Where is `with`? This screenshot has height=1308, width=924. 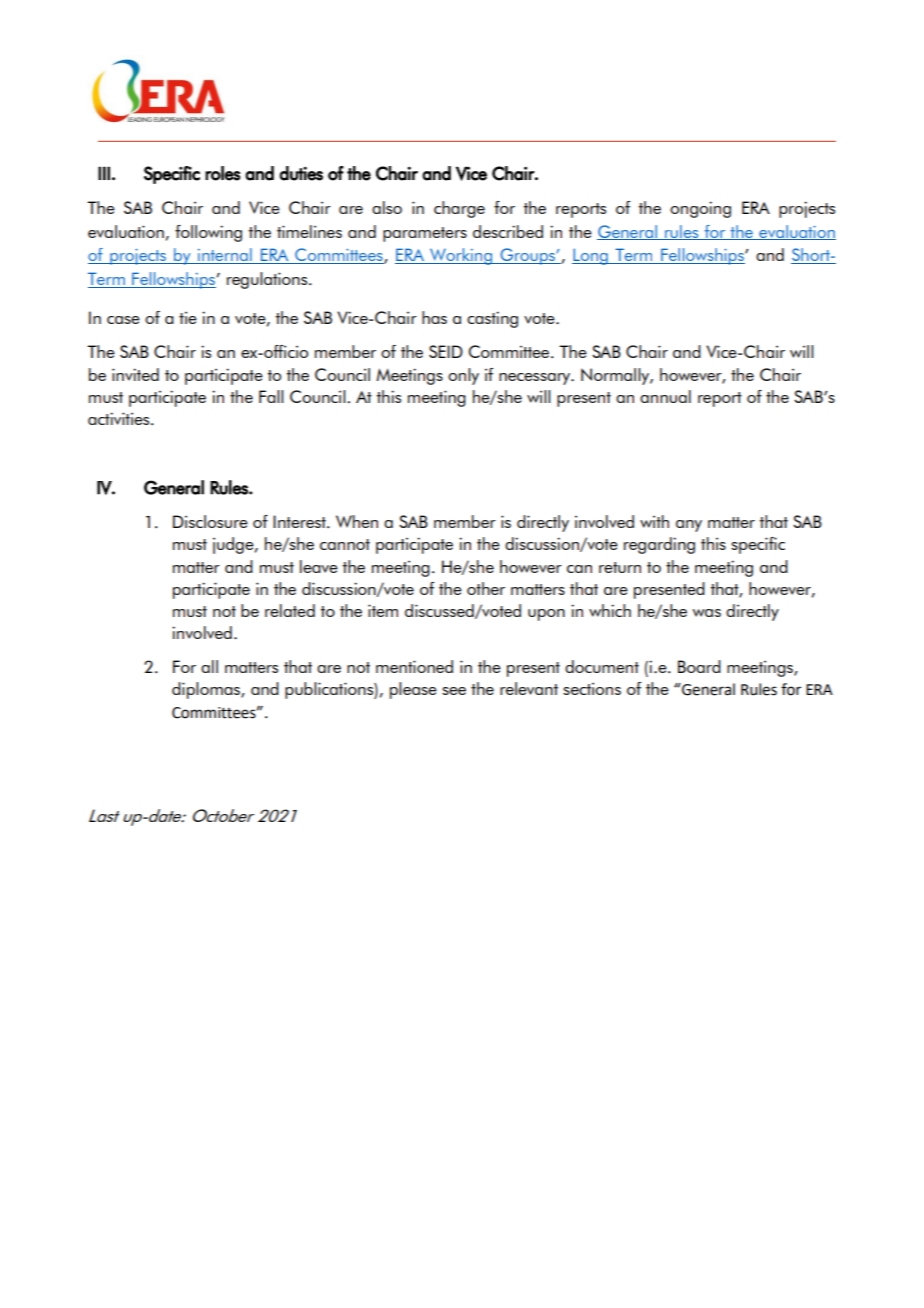 with is located at coordinates (654, 521).
